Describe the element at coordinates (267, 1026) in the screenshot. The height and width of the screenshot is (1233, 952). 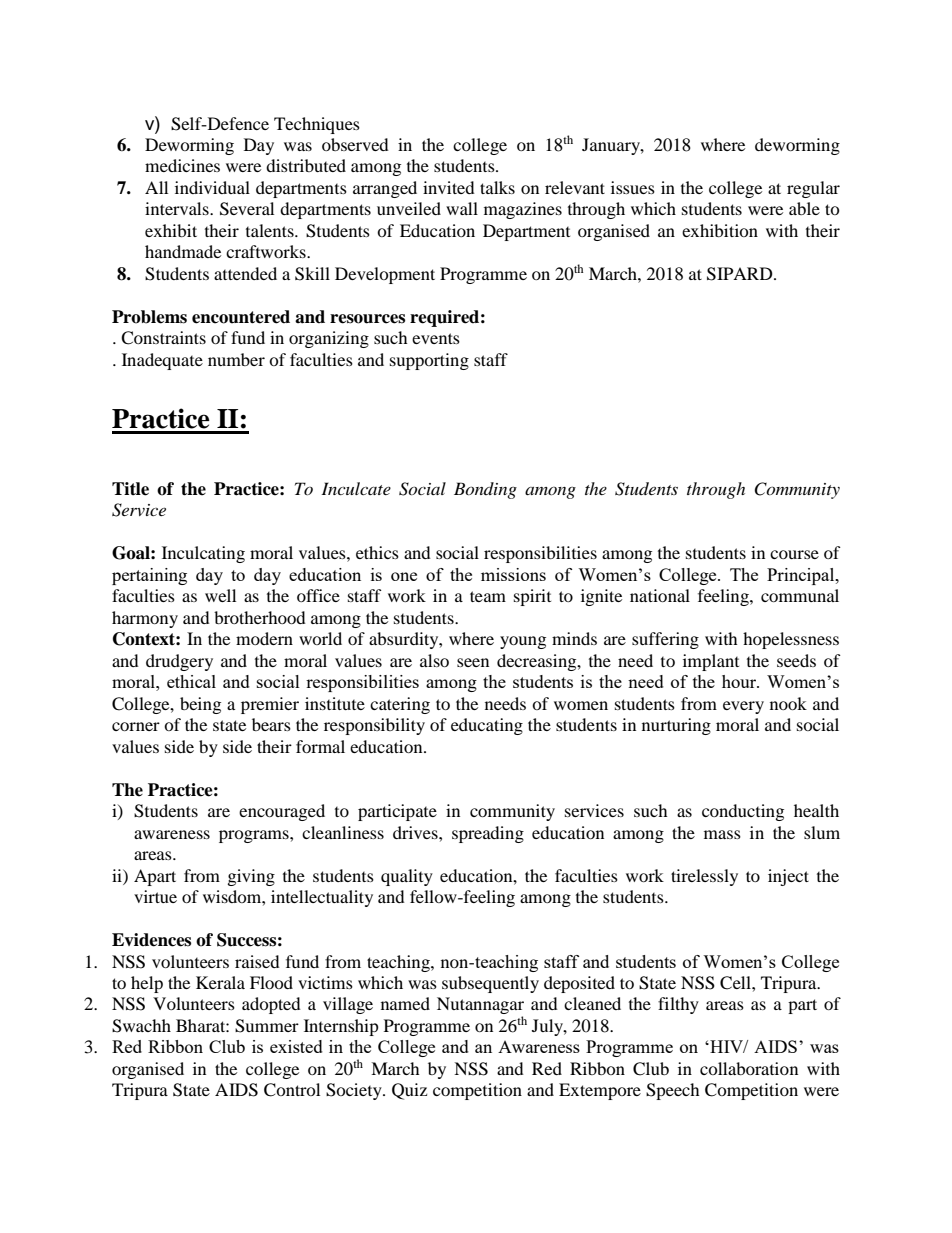
I see `Summer` at that location.
